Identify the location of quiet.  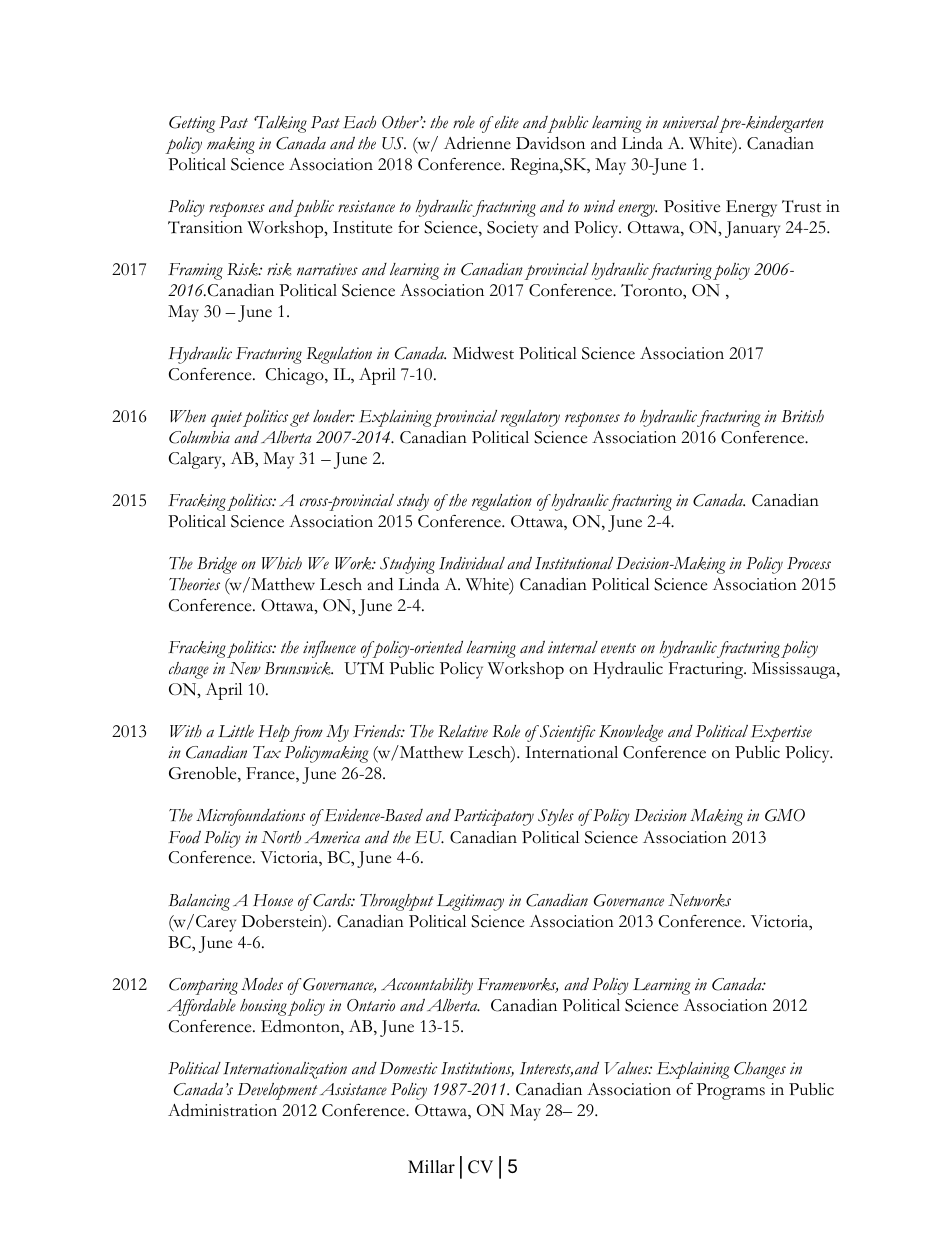
(226, 418).
